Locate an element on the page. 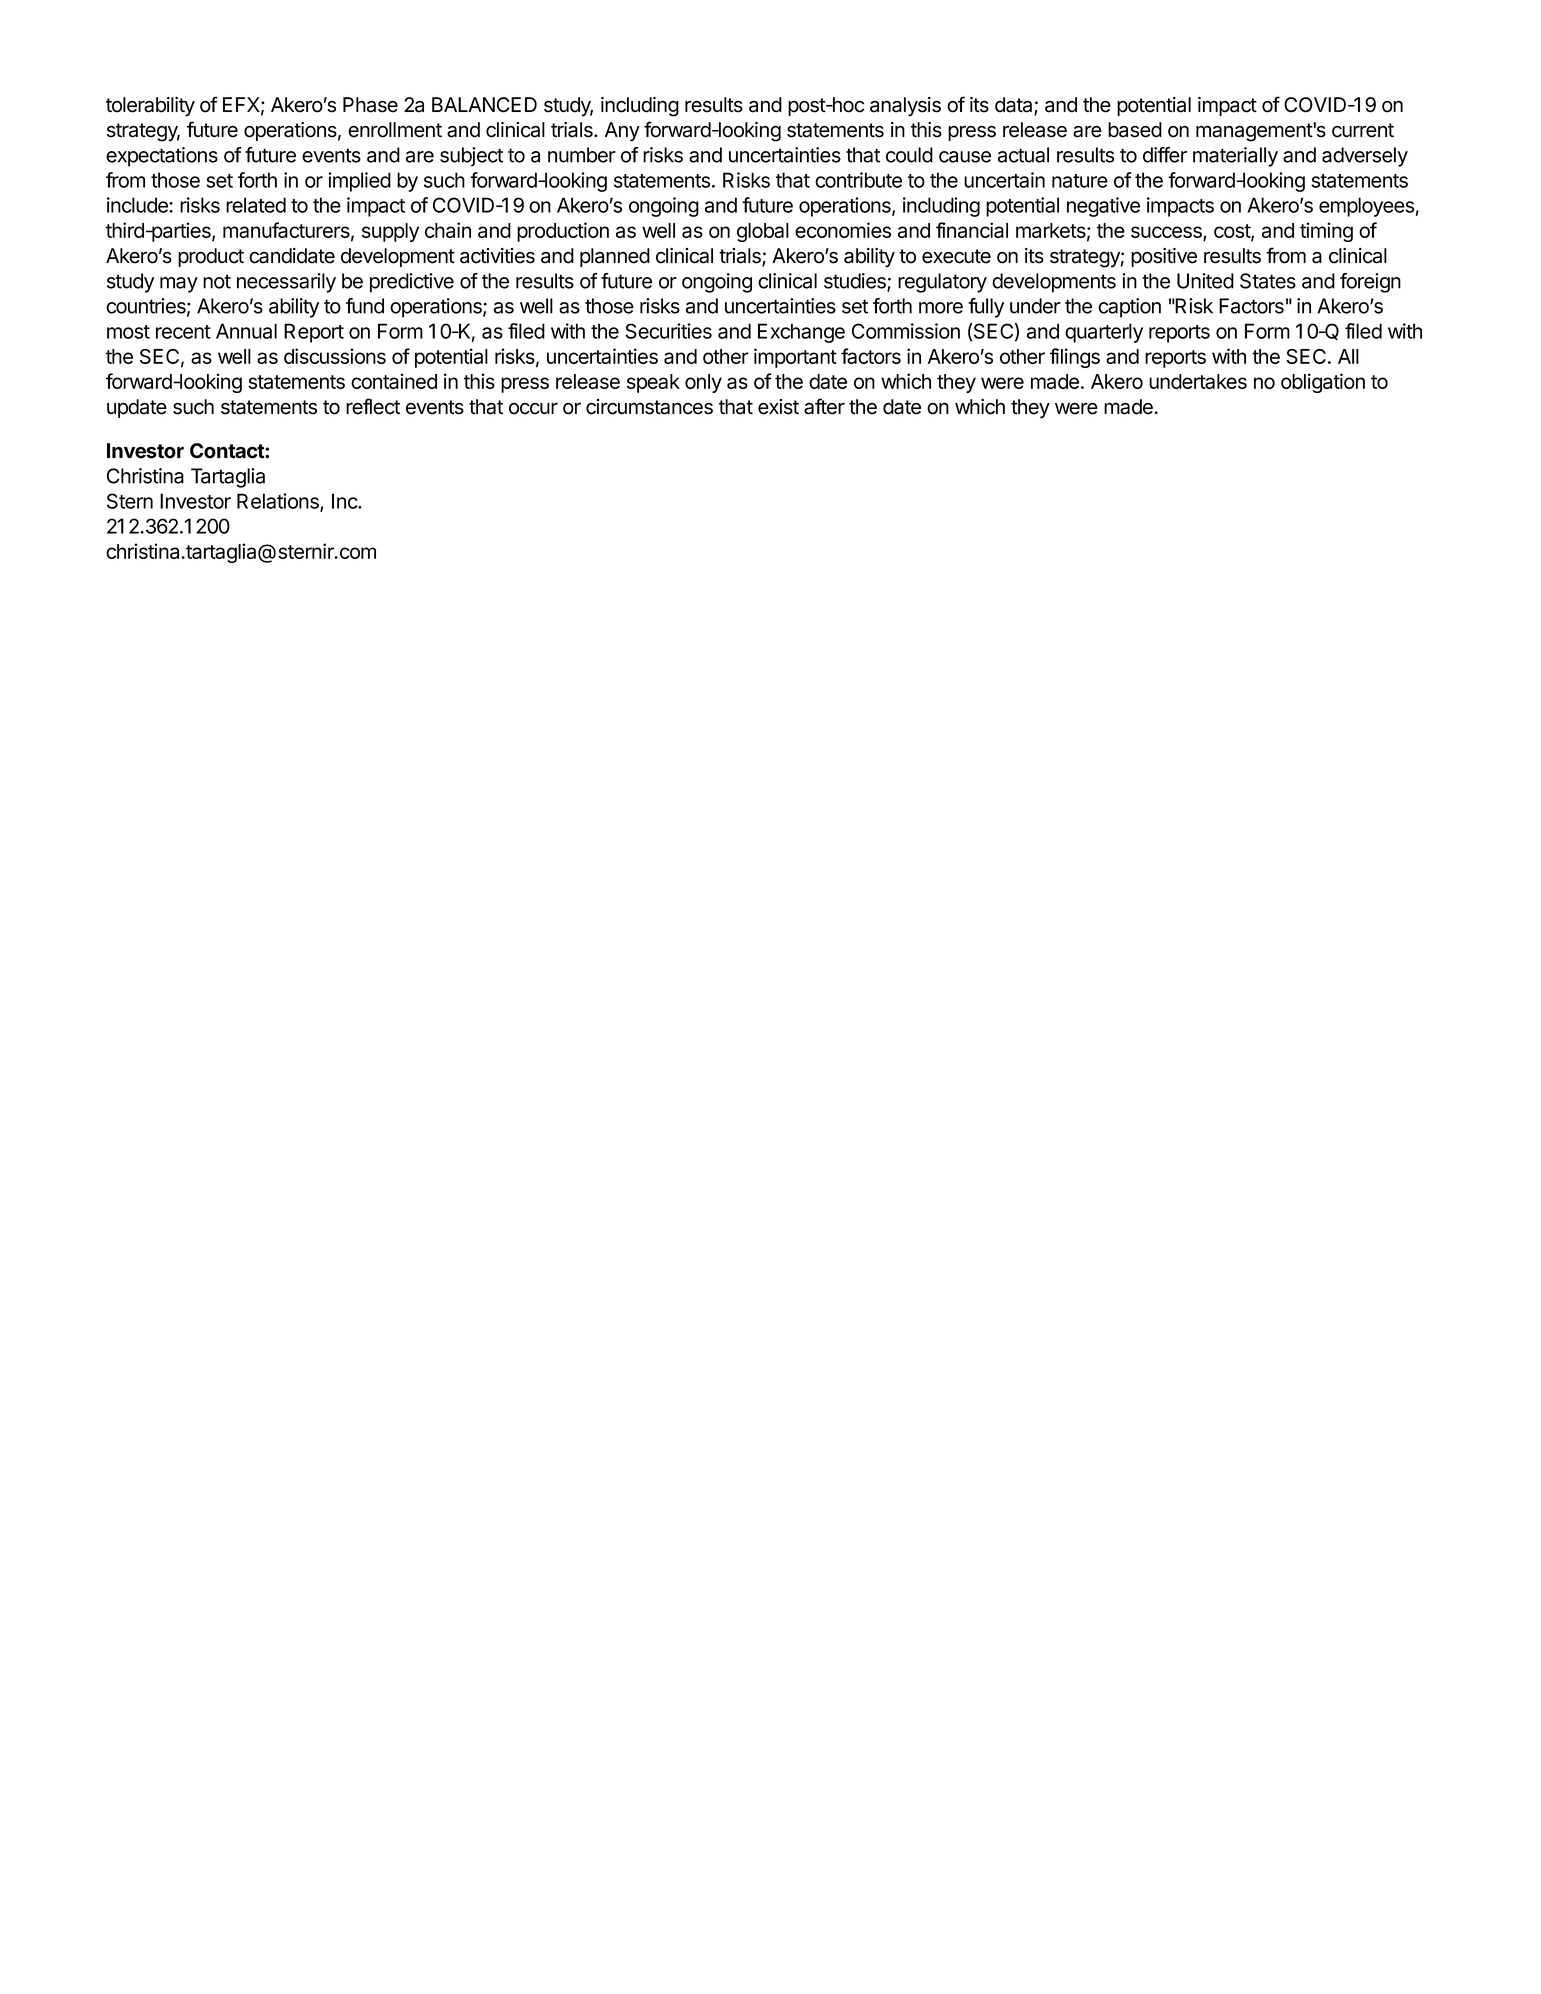  Phase is located at coordinates (370, 105).
